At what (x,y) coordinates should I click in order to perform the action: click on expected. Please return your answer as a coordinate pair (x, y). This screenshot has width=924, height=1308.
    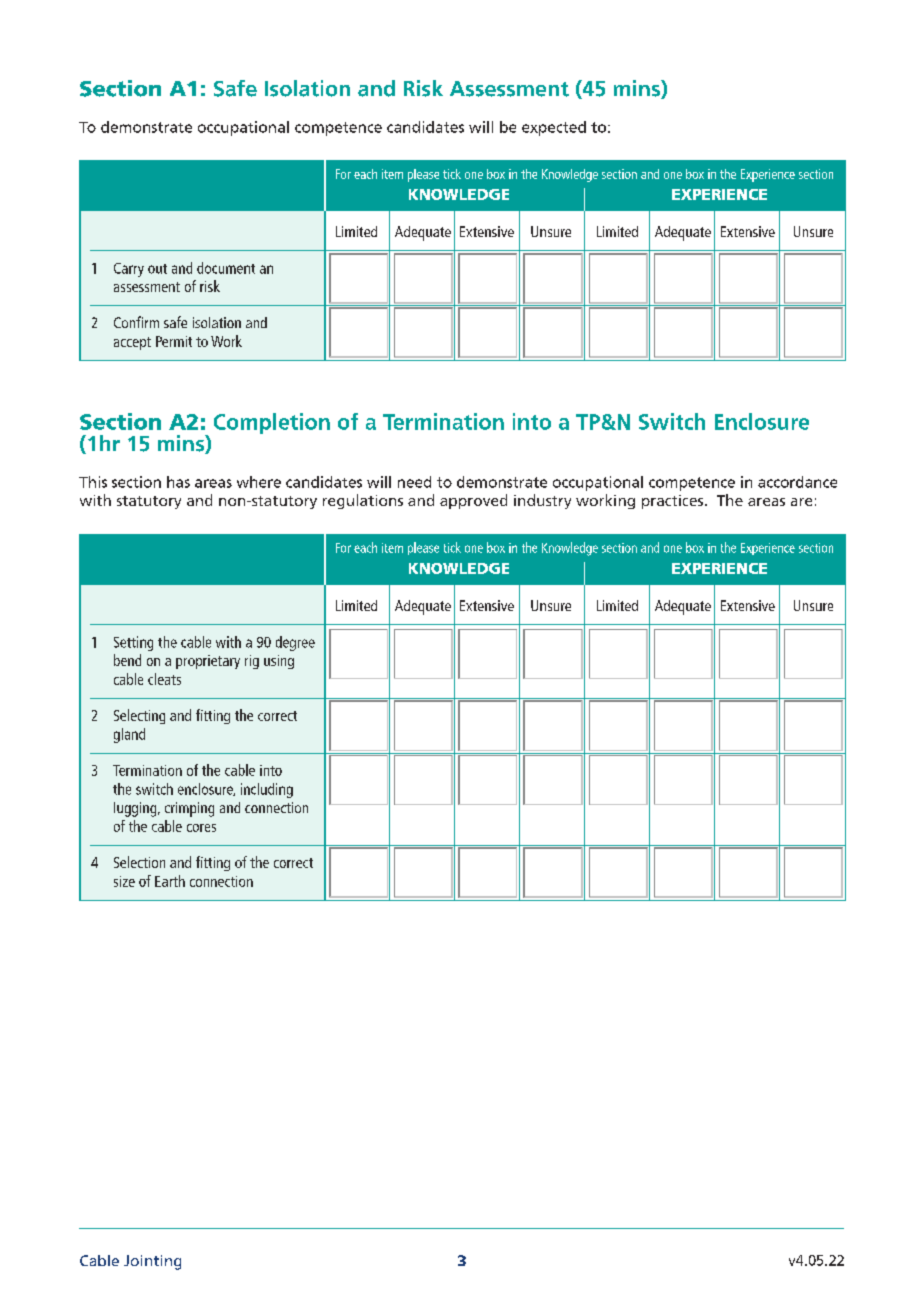
    Looking at the image, I should click on (554, 128).
